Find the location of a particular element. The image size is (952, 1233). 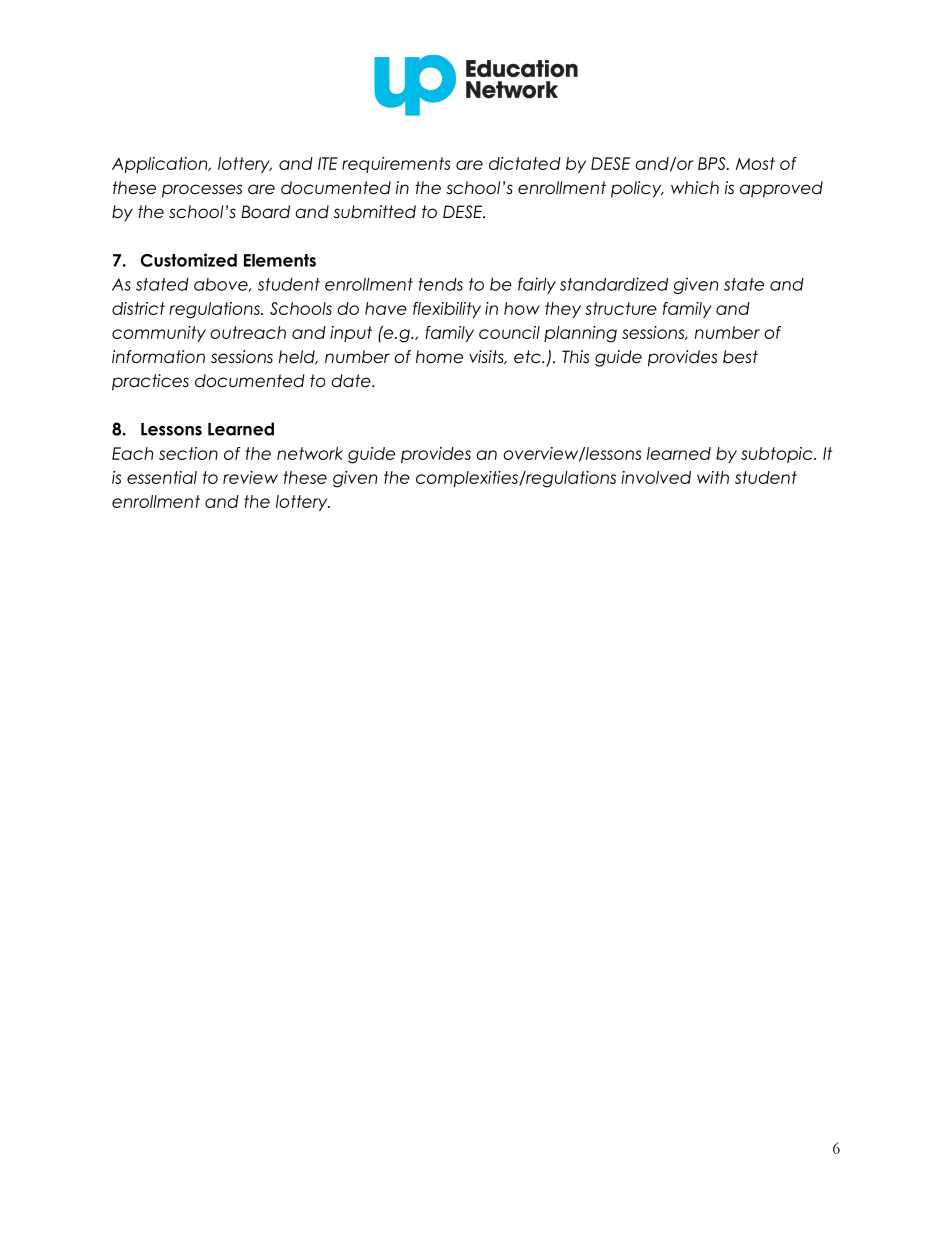

Application is located at coordinates (161, 165).
